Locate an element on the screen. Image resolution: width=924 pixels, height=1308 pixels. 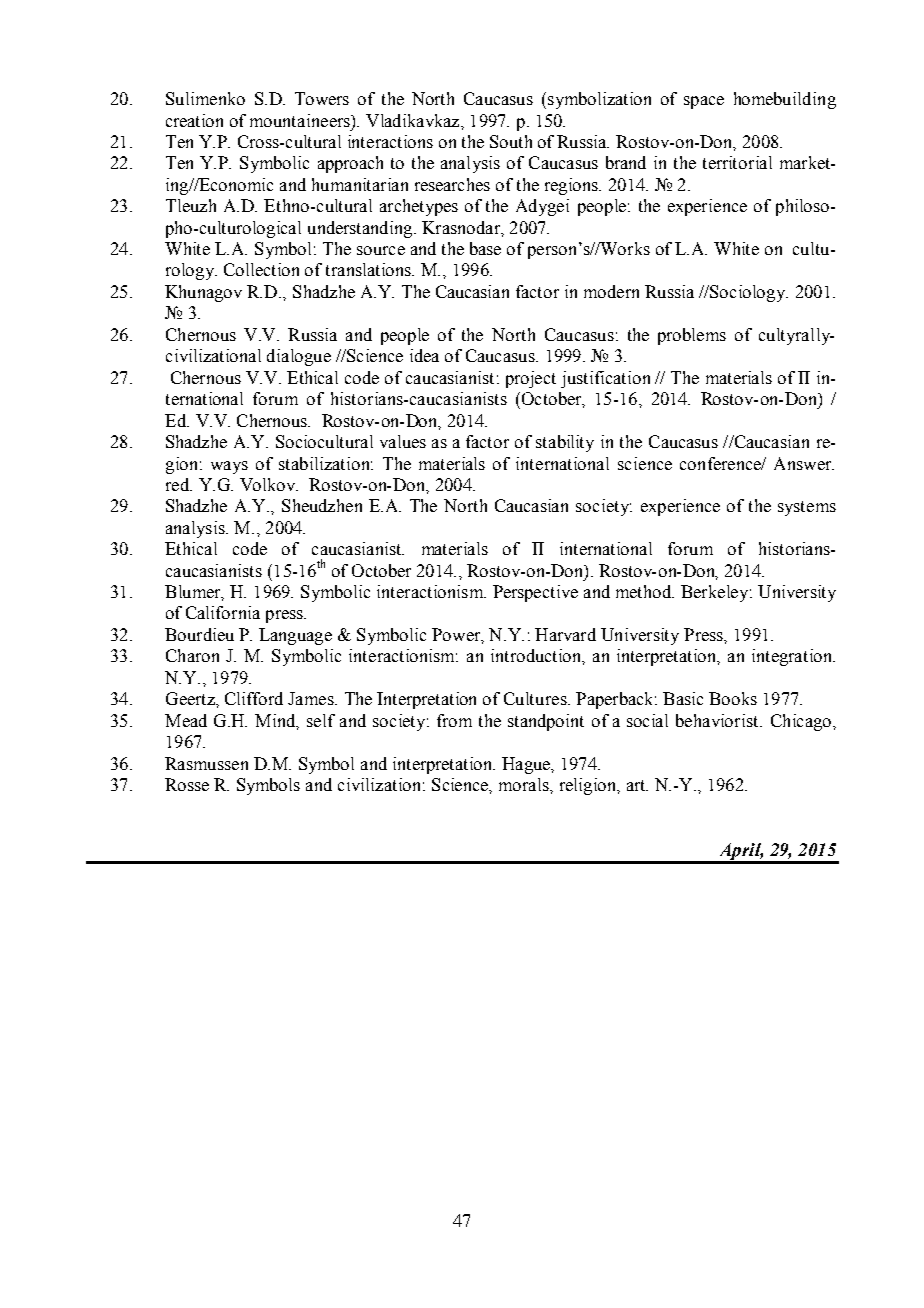
Rasmussen is located at coordinates (206, 763).
